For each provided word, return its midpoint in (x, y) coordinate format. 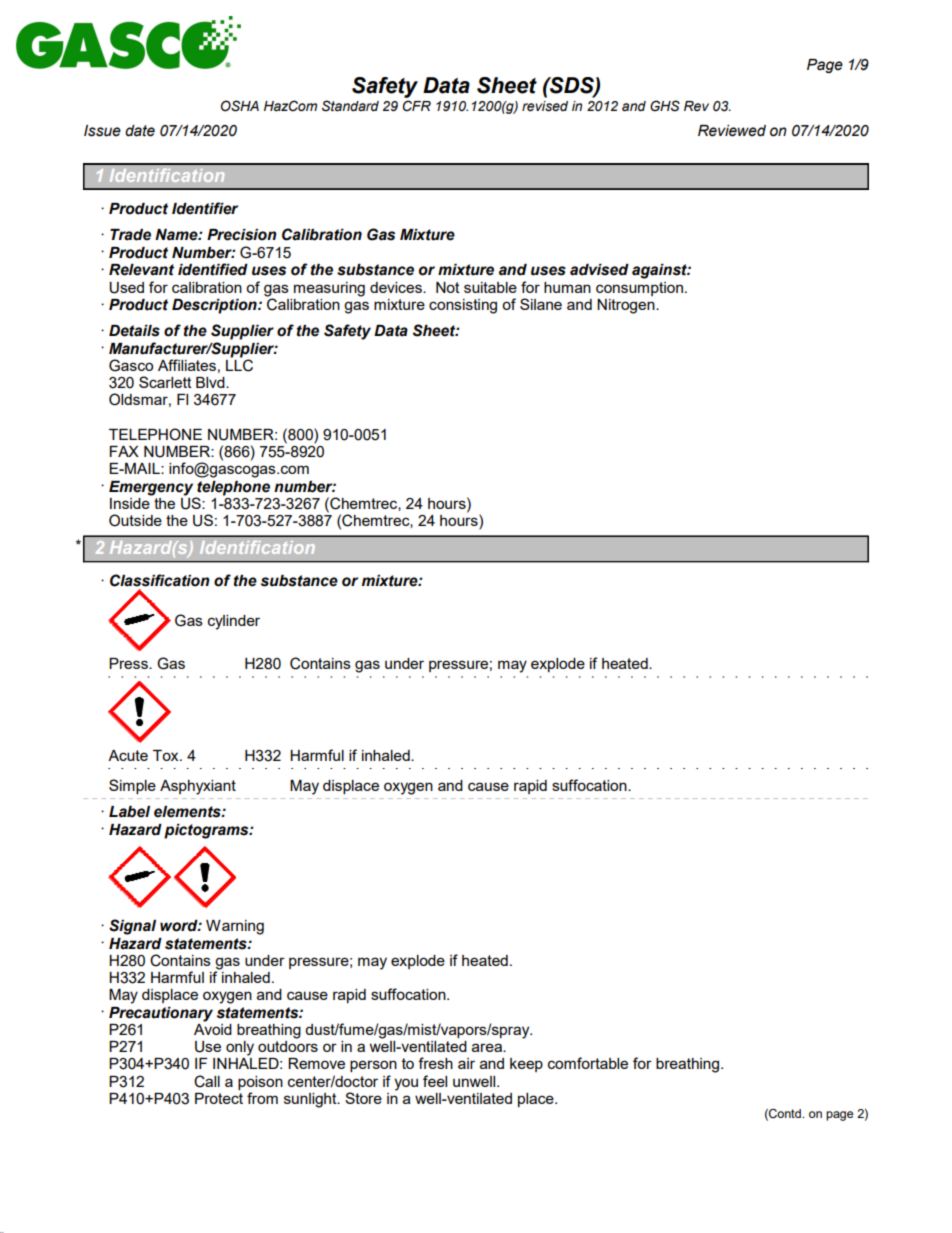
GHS (665, 106)
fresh (435, 1063)
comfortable (588, 1063)
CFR (417, 106)
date (140, 131)
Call (207, 1081)
